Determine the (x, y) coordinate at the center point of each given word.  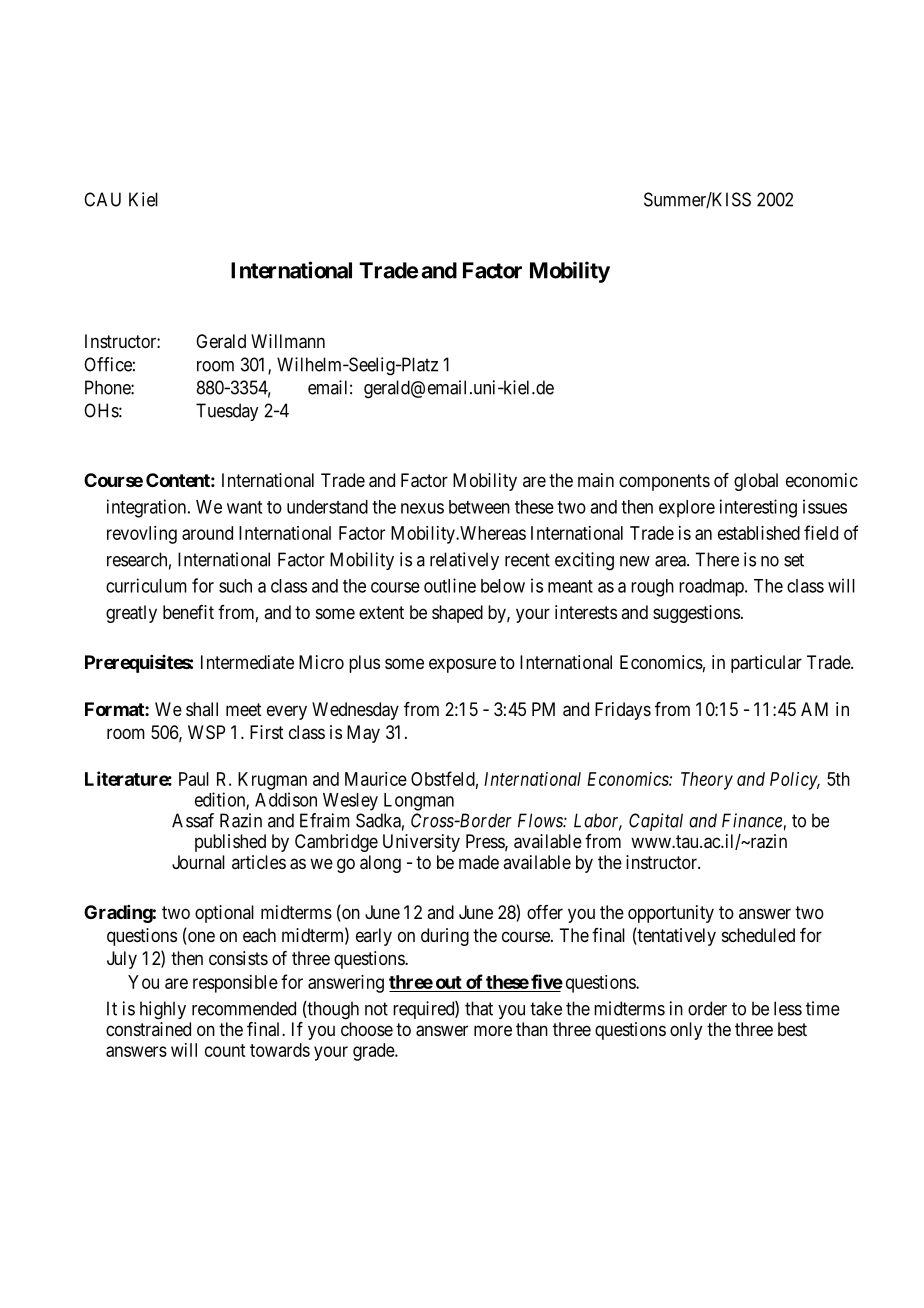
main (596, 480)
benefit (188, 612)
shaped (457, 614)
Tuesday (227, 412)
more (493, 1030)
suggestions (696, 614)
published (230, 843)
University (421, 843)
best (792, 1029)
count (225, 1050)
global (756, 482)
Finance (752, 820)
